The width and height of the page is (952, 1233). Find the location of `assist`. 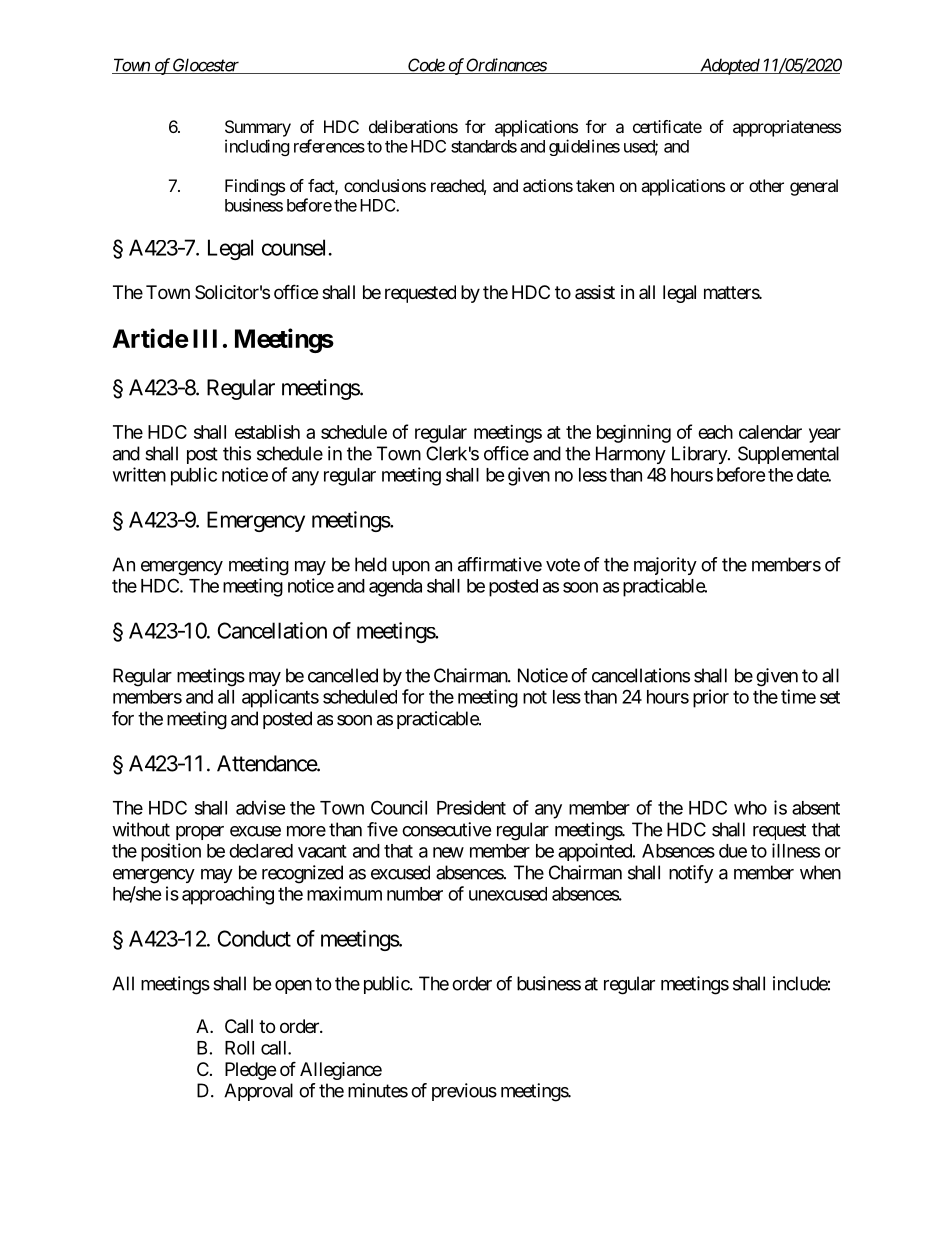

assist is located at coordinates (595, 292).
